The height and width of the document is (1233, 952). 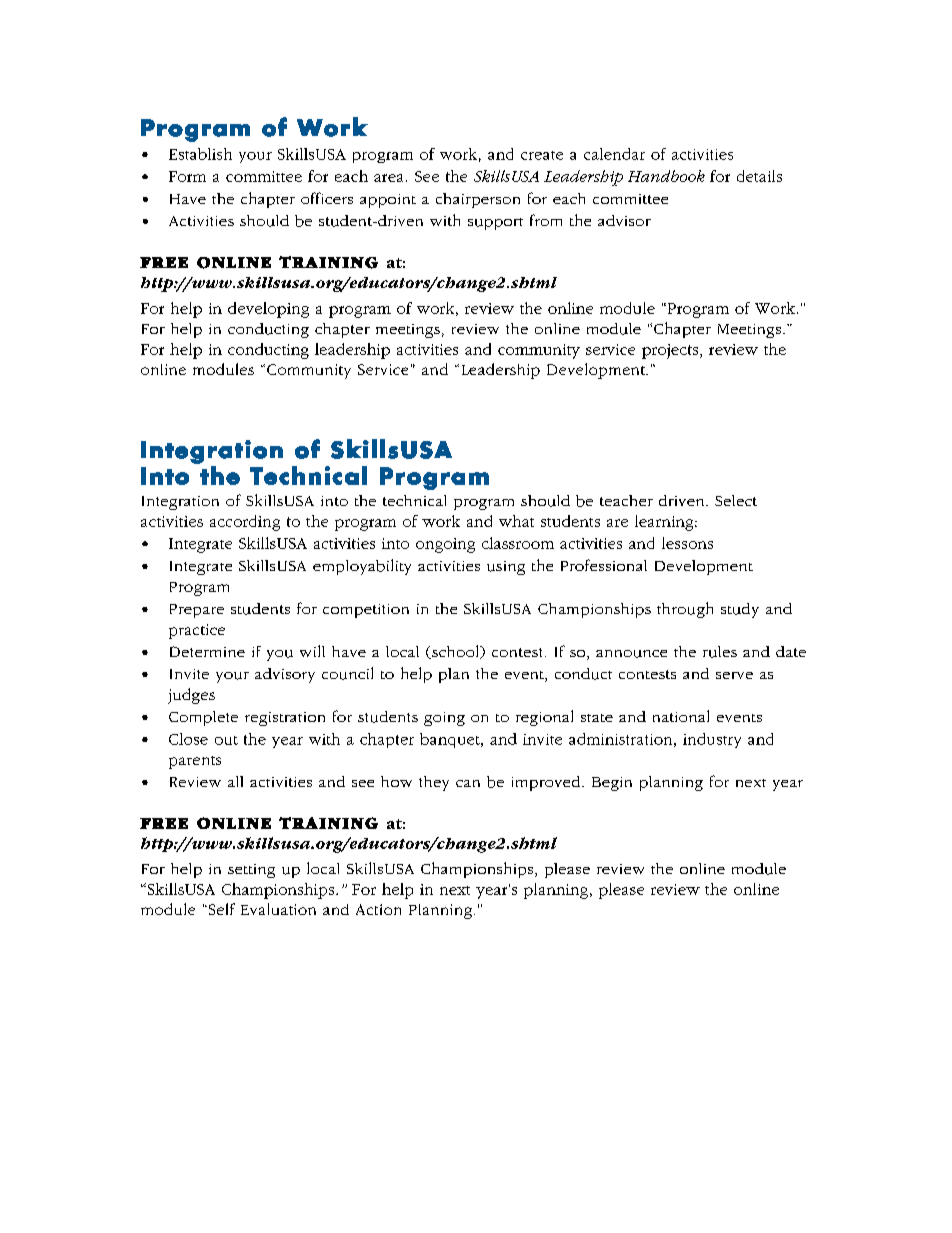 I want to click on Establish, so click(x=200, y=154).
